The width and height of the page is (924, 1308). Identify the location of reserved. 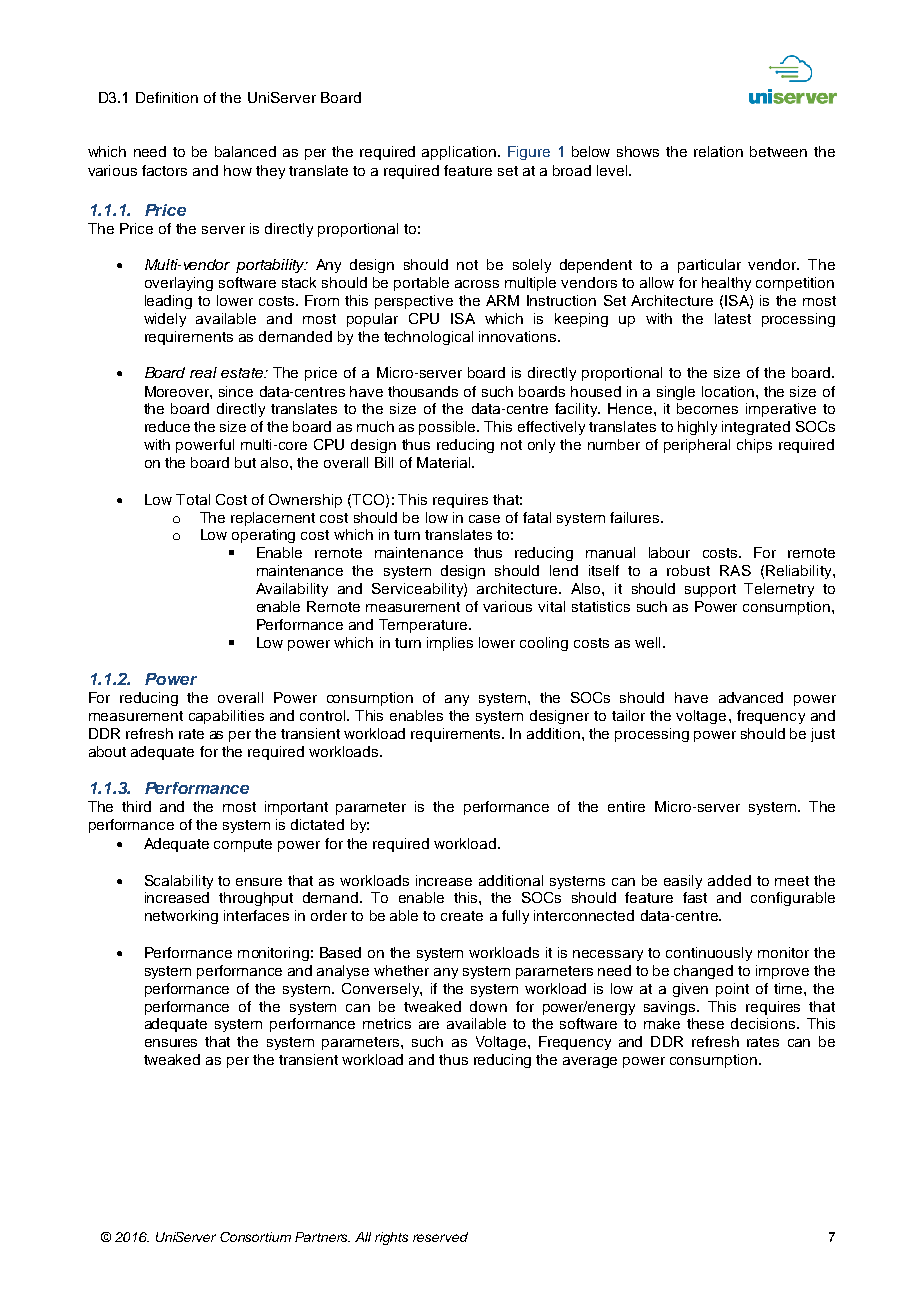
(440, 1237).
